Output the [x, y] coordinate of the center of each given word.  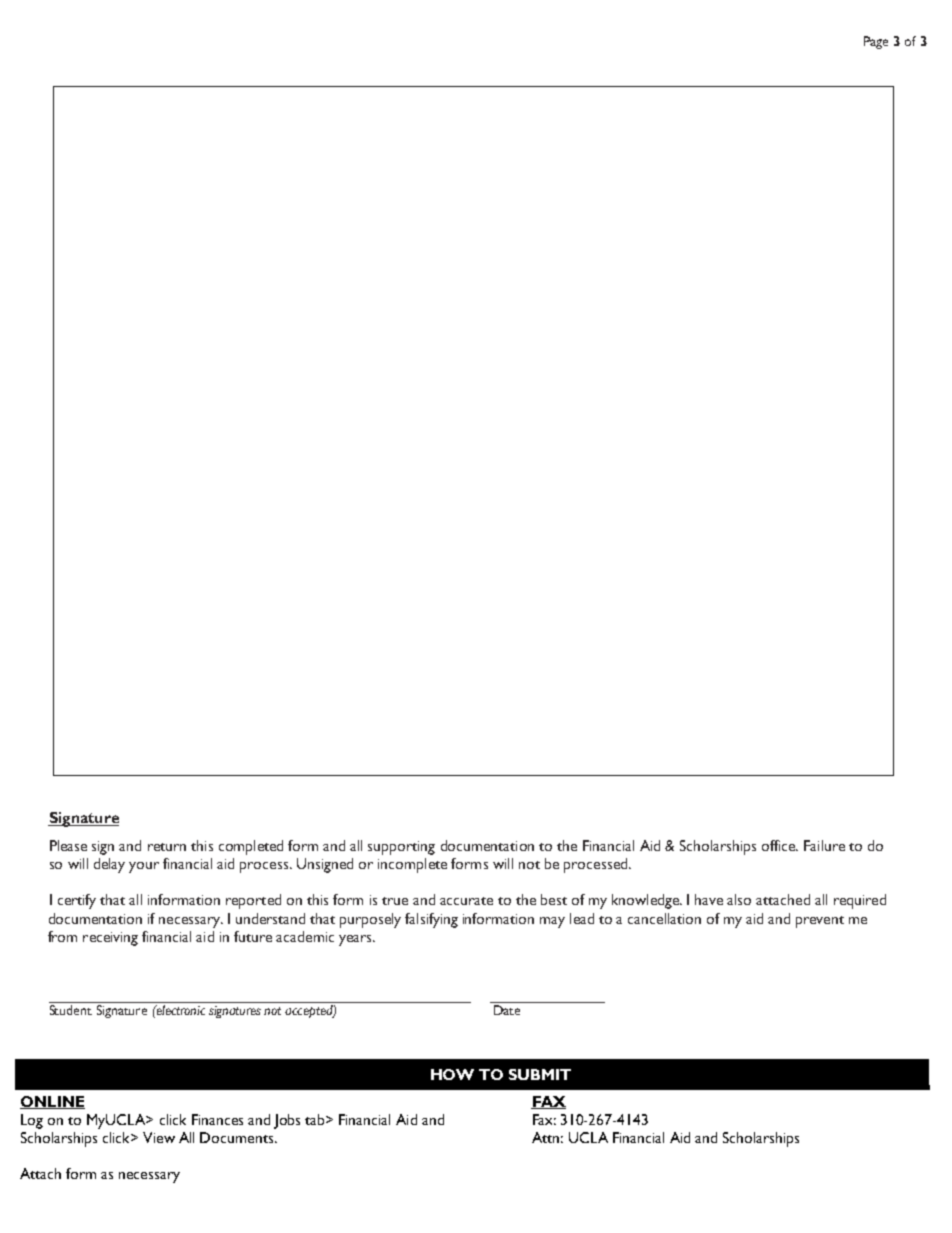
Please [68, 845]
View [159, 1137]
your [144, 867]
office [779, 845]
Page [876, 42]
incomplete [412, 865]
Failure [824, 845]
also [739, 899]
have [709, 899]
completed [251, 847]
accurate [466, 901]
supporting [401, 848]
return [167, 847]
